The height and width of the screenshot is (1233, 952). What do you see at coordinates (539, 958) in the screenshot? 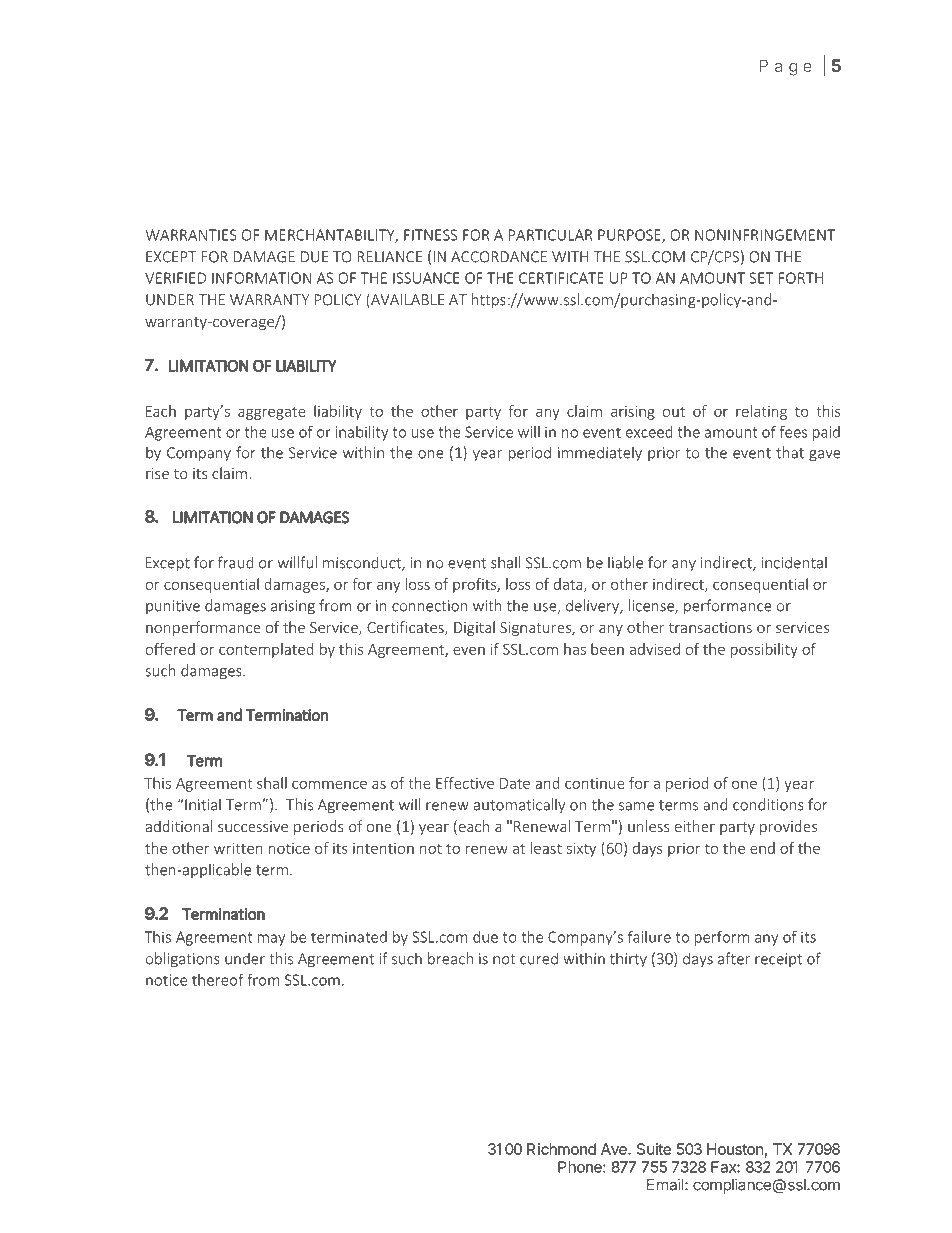
I see `cured` at bounding box center [539, 958].
